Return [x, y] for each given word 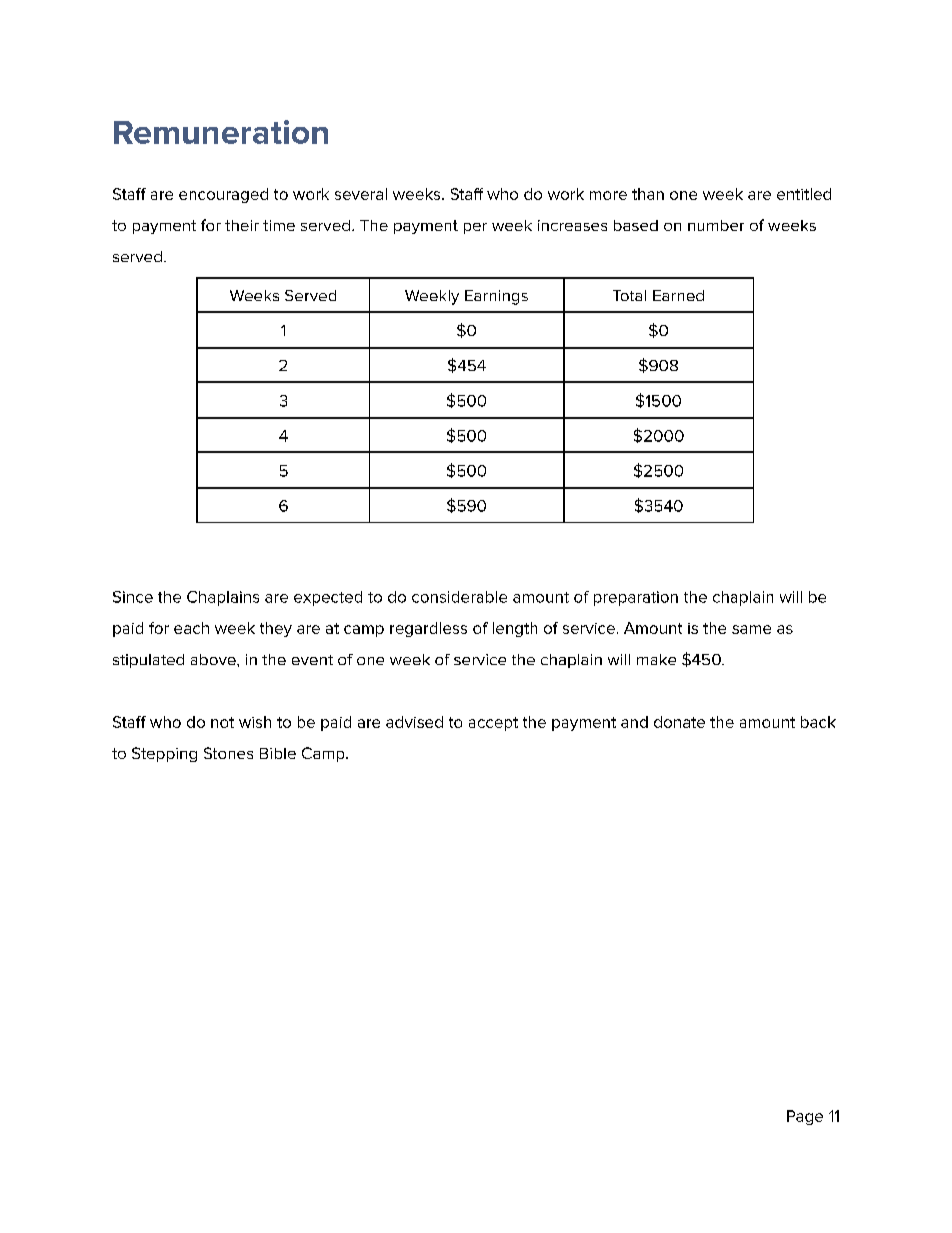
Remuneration [221, 132]
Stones [228, 753]
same [751, 629]
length [515, 629]
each [191, 628]
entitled [804, 194]
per [475, 228]
